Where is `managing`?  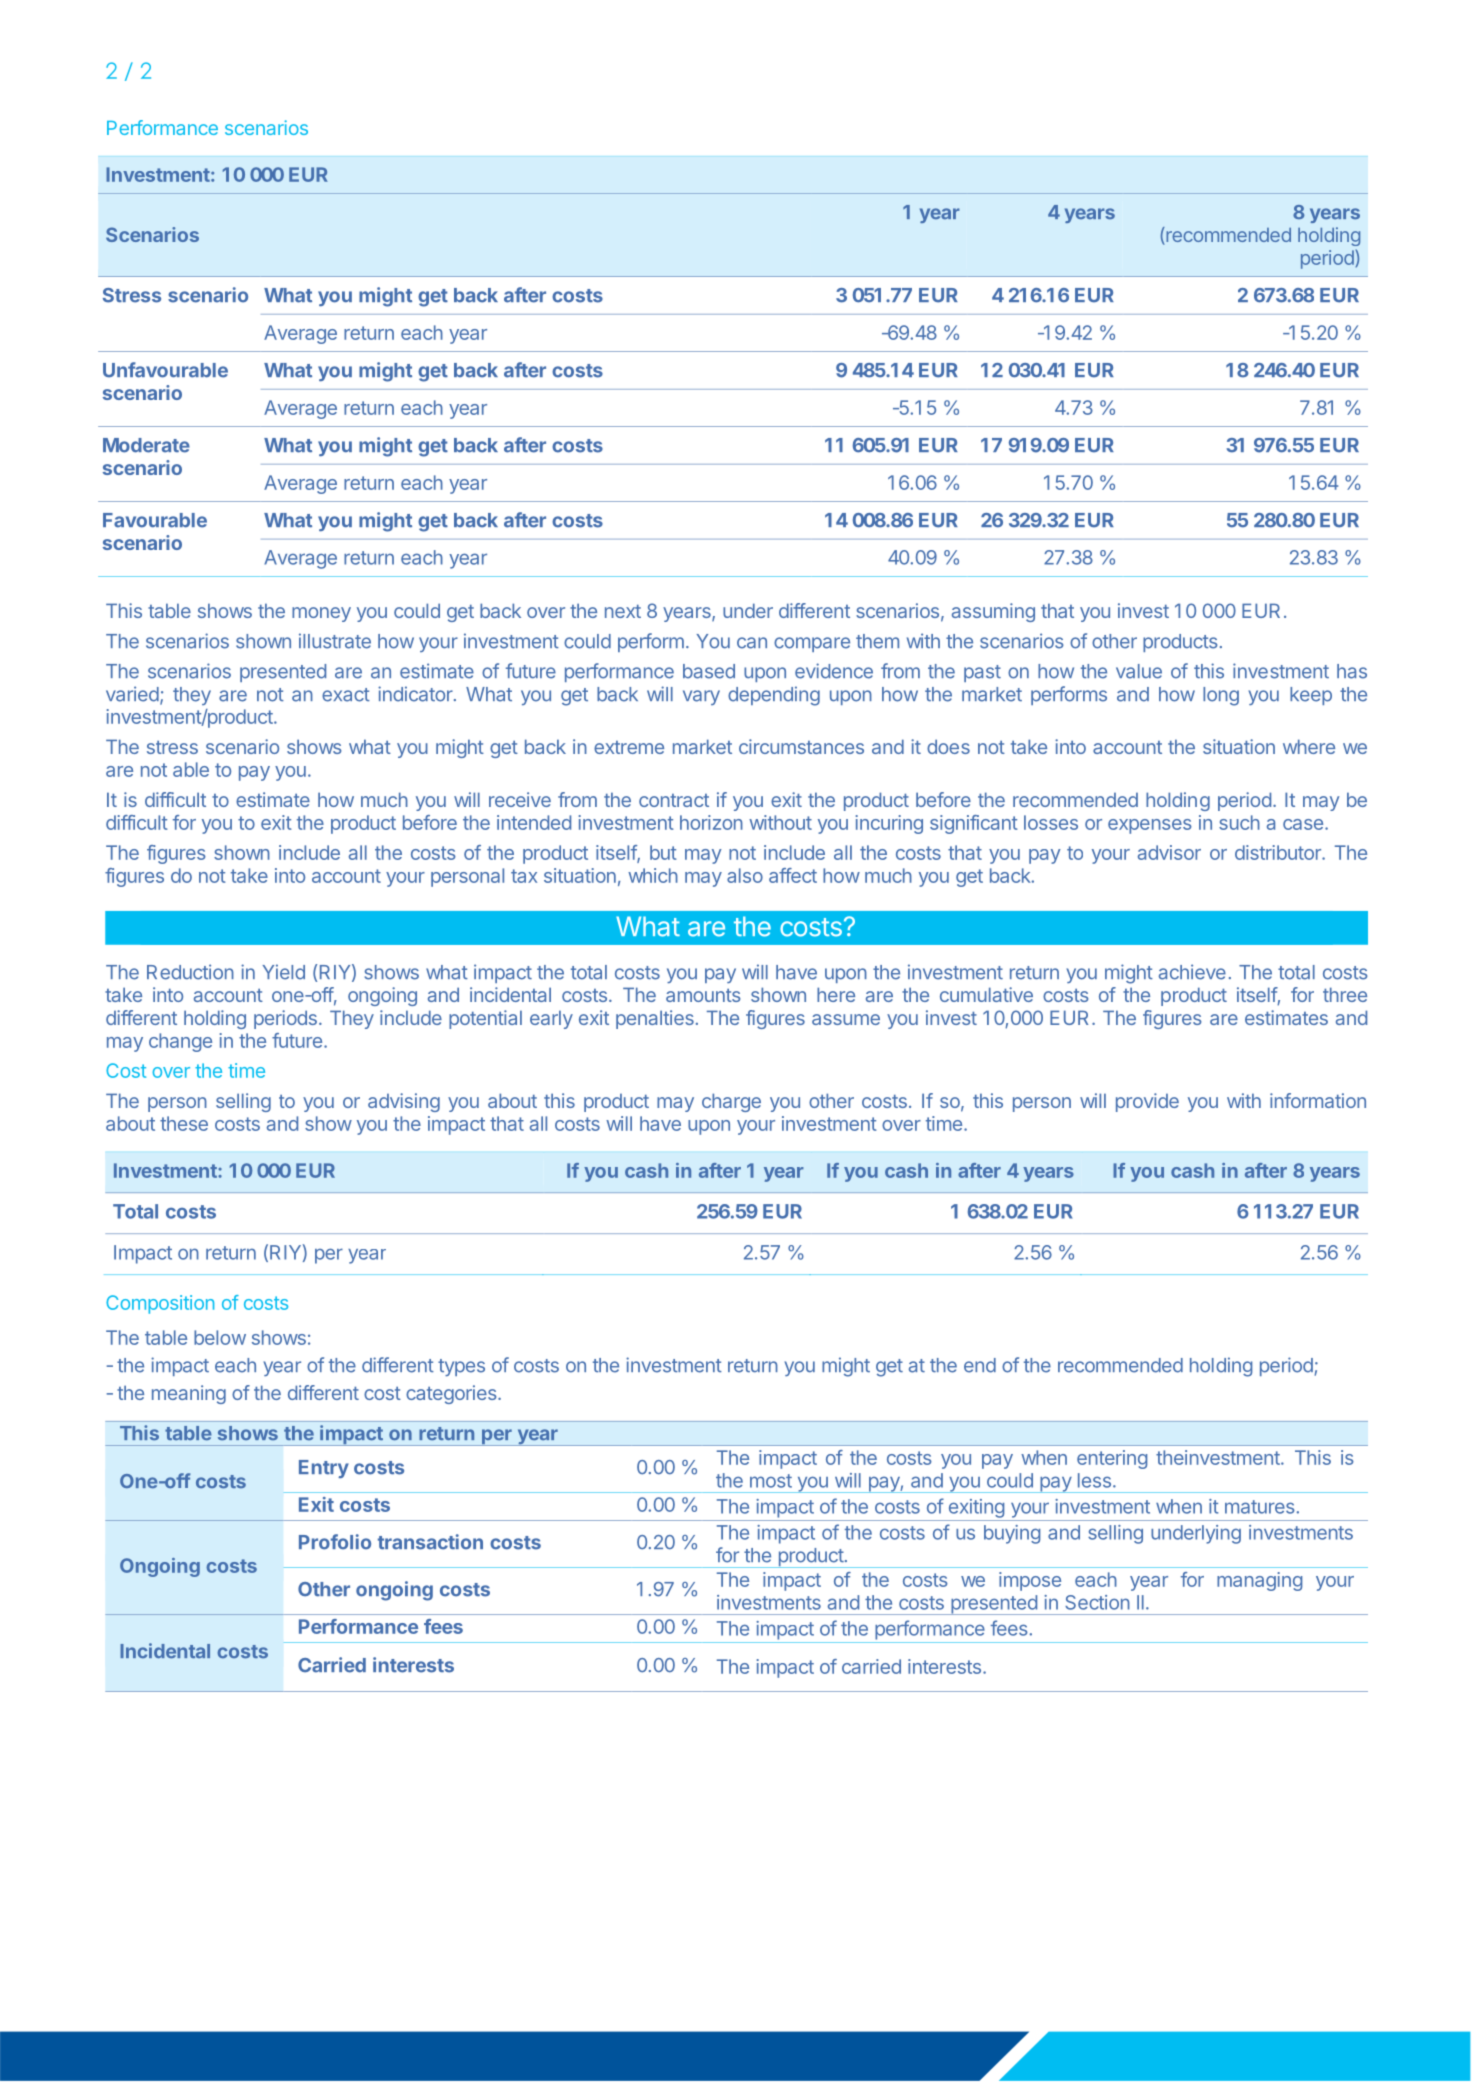 managing is located at coordinates (1259, 1581).
